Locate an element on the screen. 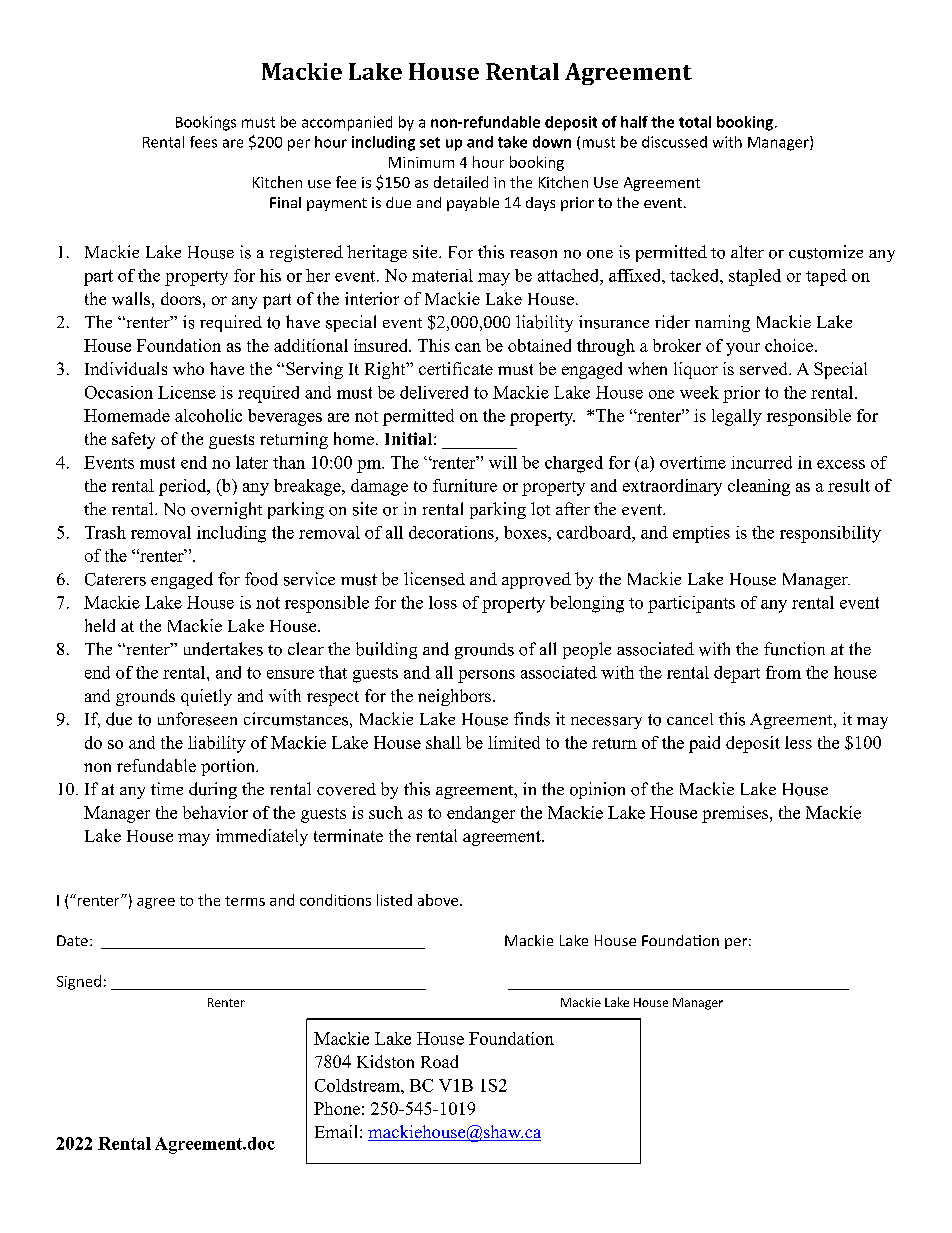  less is located at coordinates (798, 742).
